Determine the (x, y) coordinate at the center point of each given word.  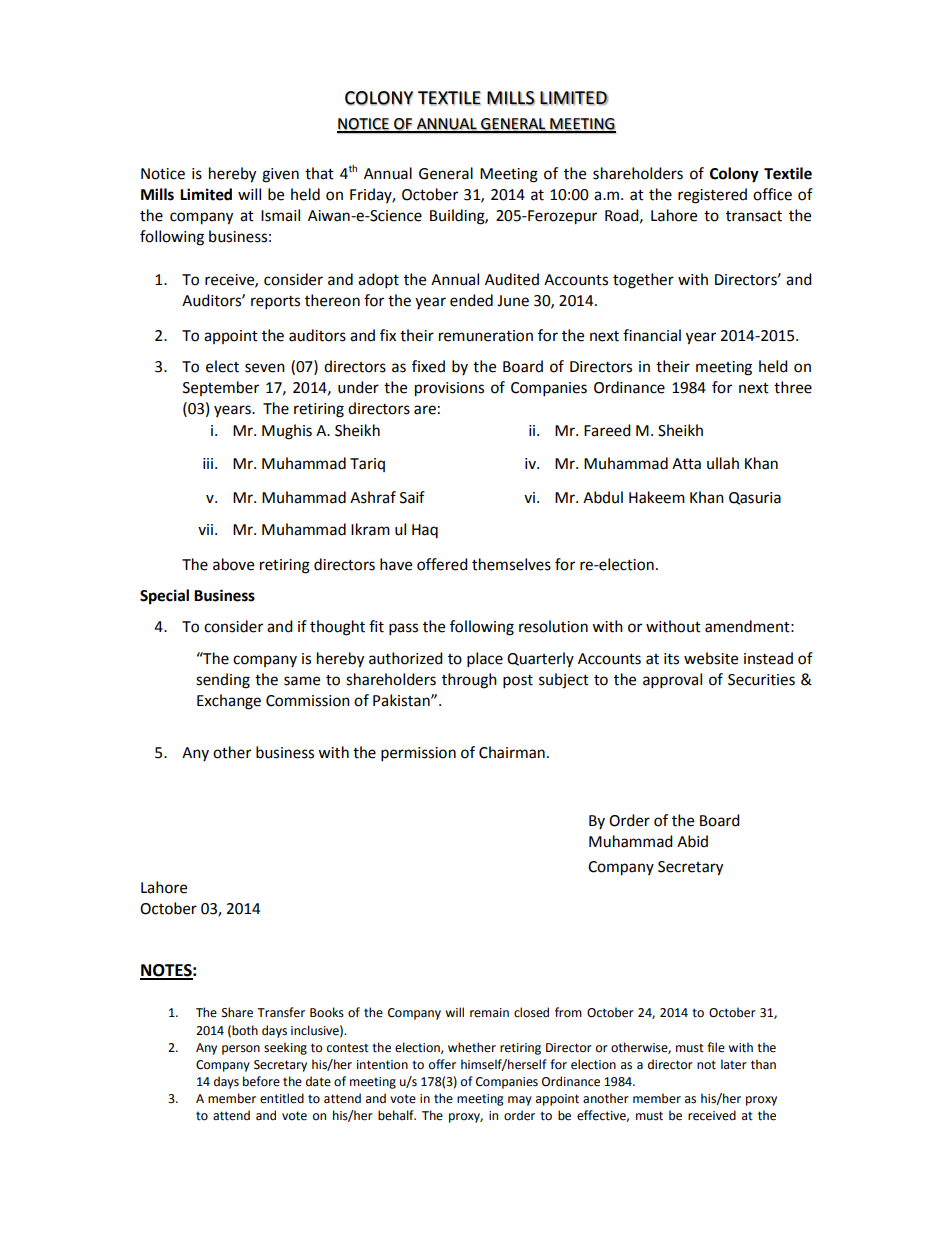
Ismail (280, 215)
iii (209, 463)
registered (712, 196)
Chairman (512, 752)
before (261, 1081)
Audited (512, 279)
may (520, 1101)
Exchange (229, 702)
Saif (412, 497)
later (734, 1064)
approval (672, 681)
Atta (686, 464)
